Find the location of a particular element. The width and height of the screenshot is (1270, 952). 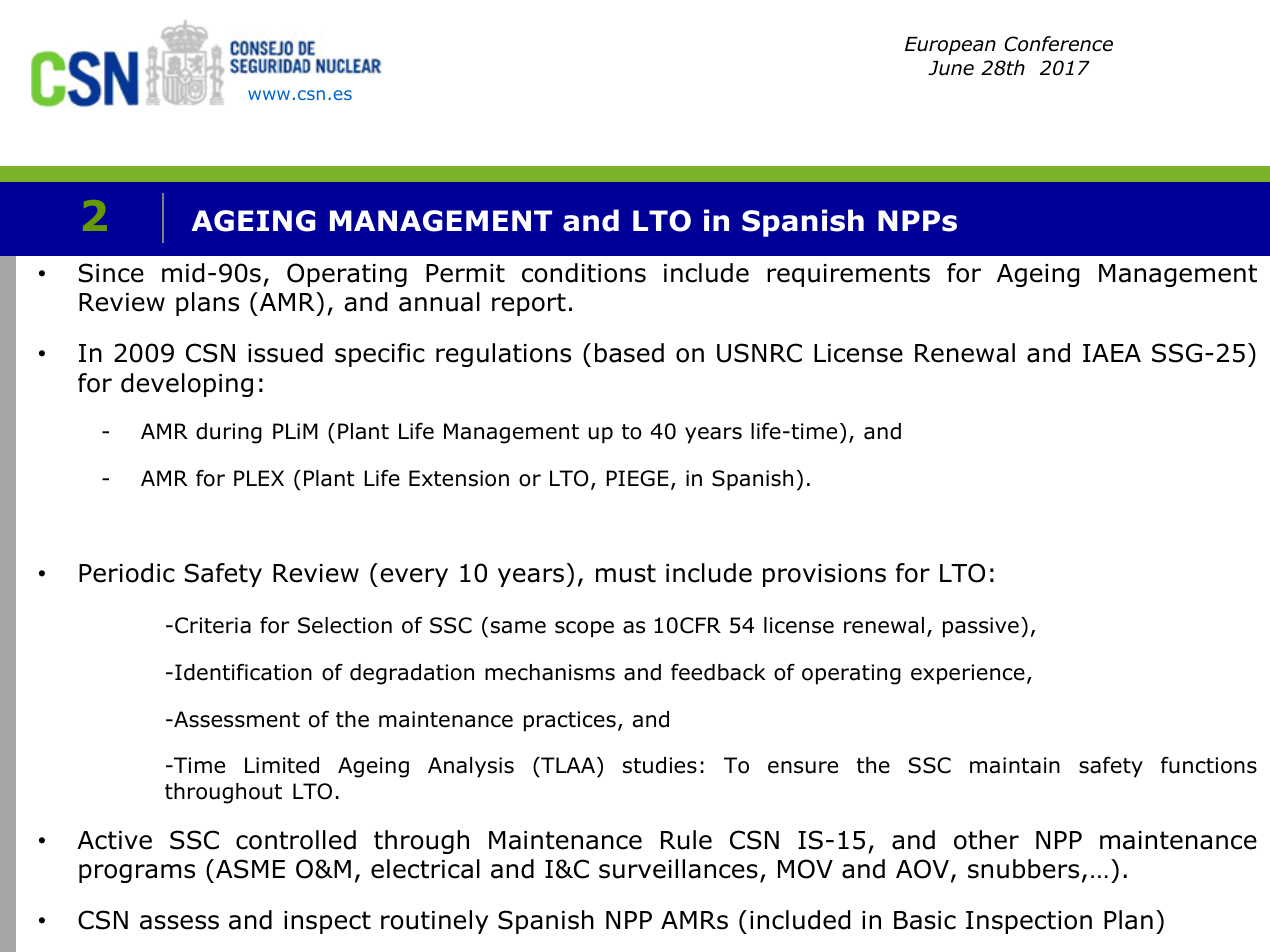

Conference is located at coordinates (1058, 44).
